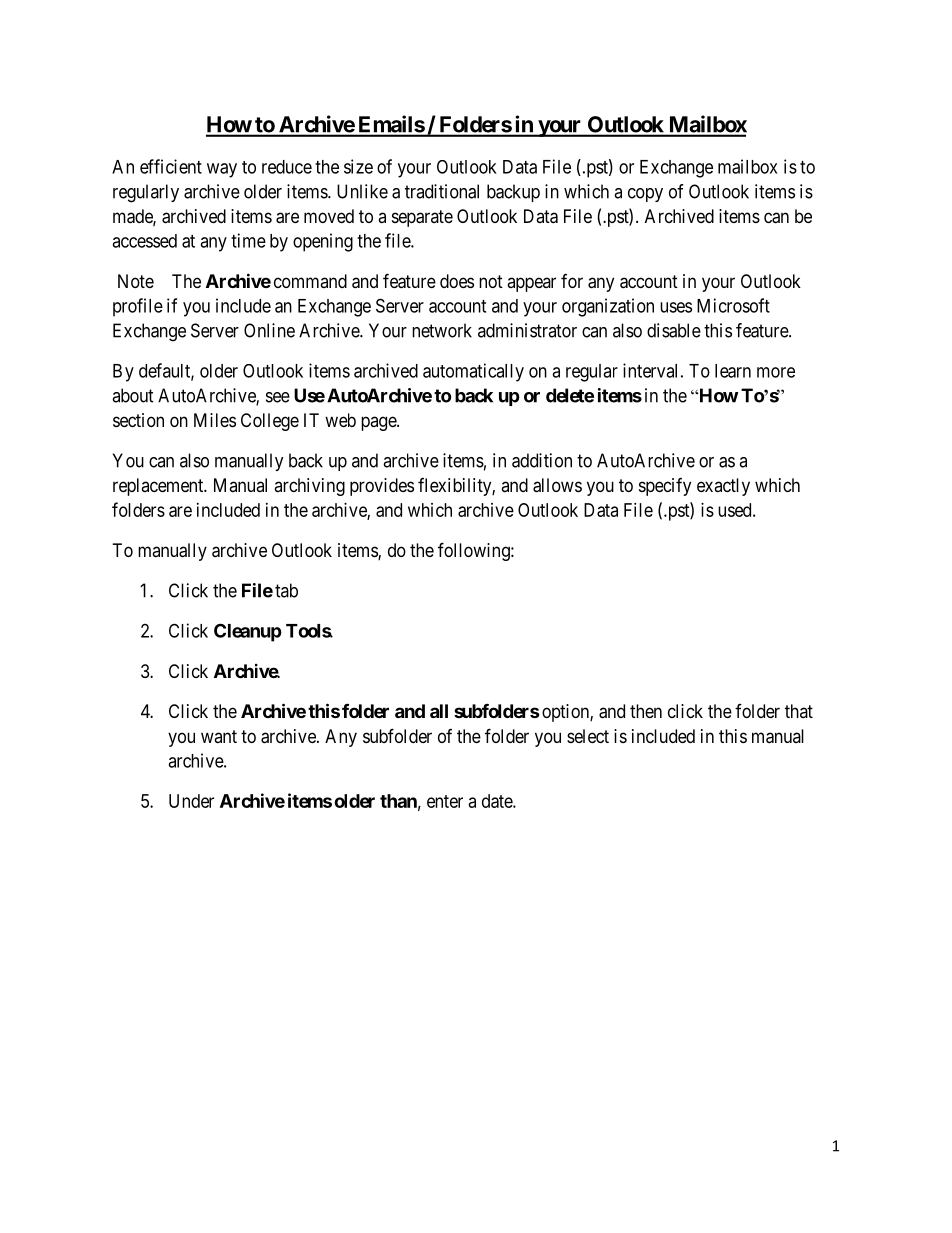 The height and width of the image is (1233, 952). Describe the element at coordinates (382, 487) in the image. I see `provides` at that location.
